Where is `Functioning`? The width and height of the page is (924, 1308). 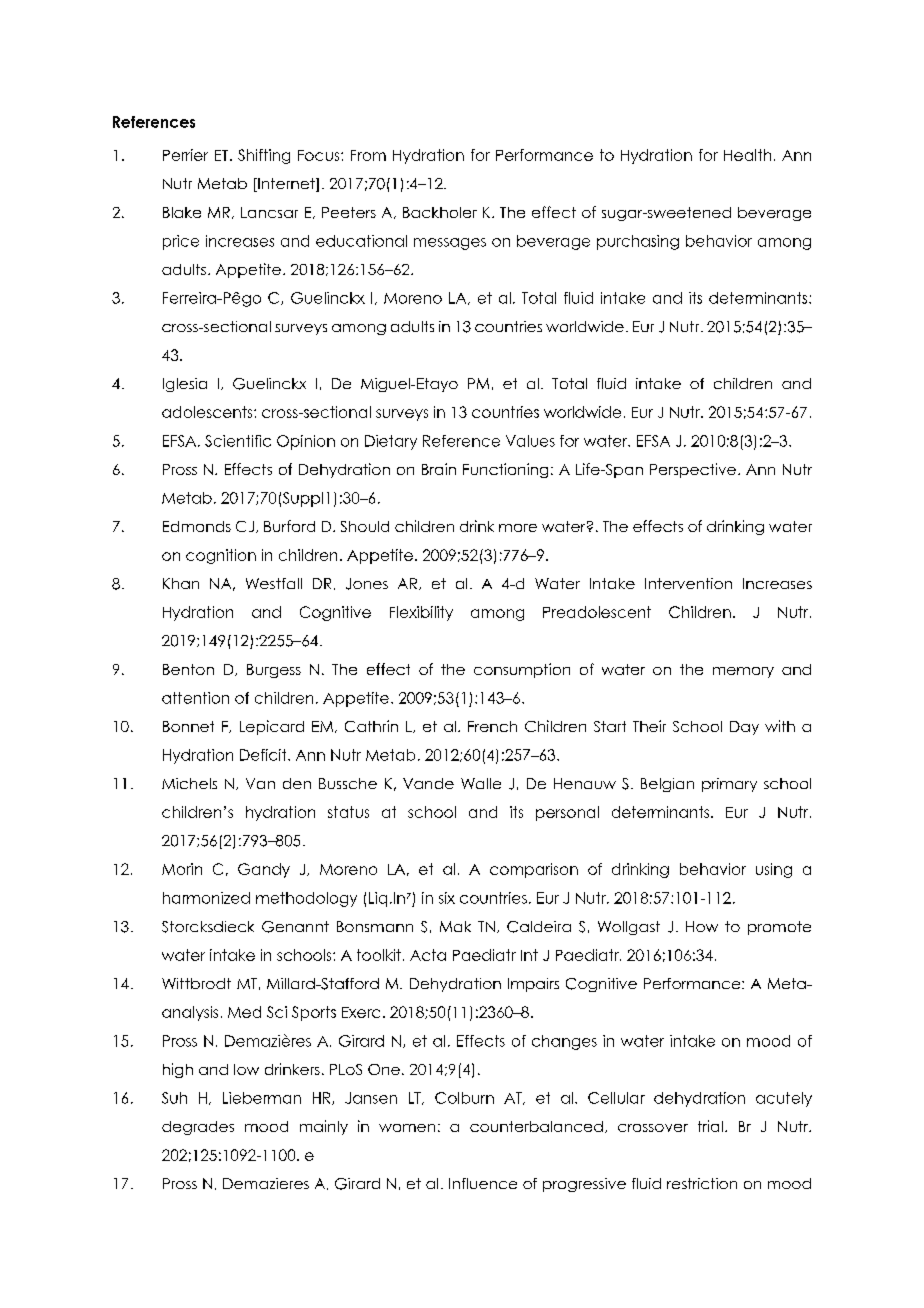
Functioning is located at coordinates (505, 470).
